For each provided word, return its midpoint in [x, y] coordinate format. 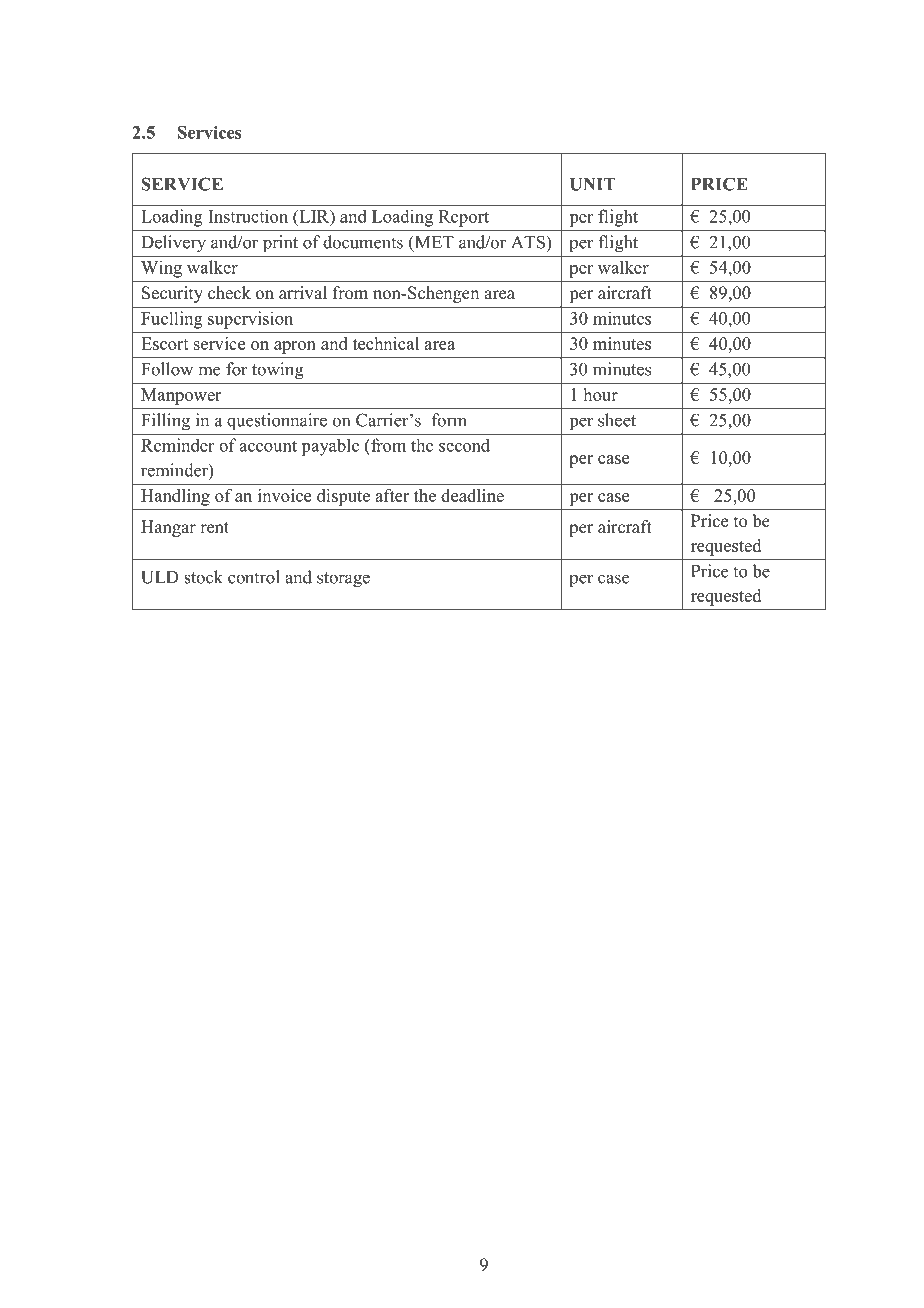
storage [343, 580]
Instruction [248, 216]
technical [386, 343]
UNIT [593, 184]
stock [203, 577]
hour [601, 394]
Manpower [181, 396]
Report [464, 218]
